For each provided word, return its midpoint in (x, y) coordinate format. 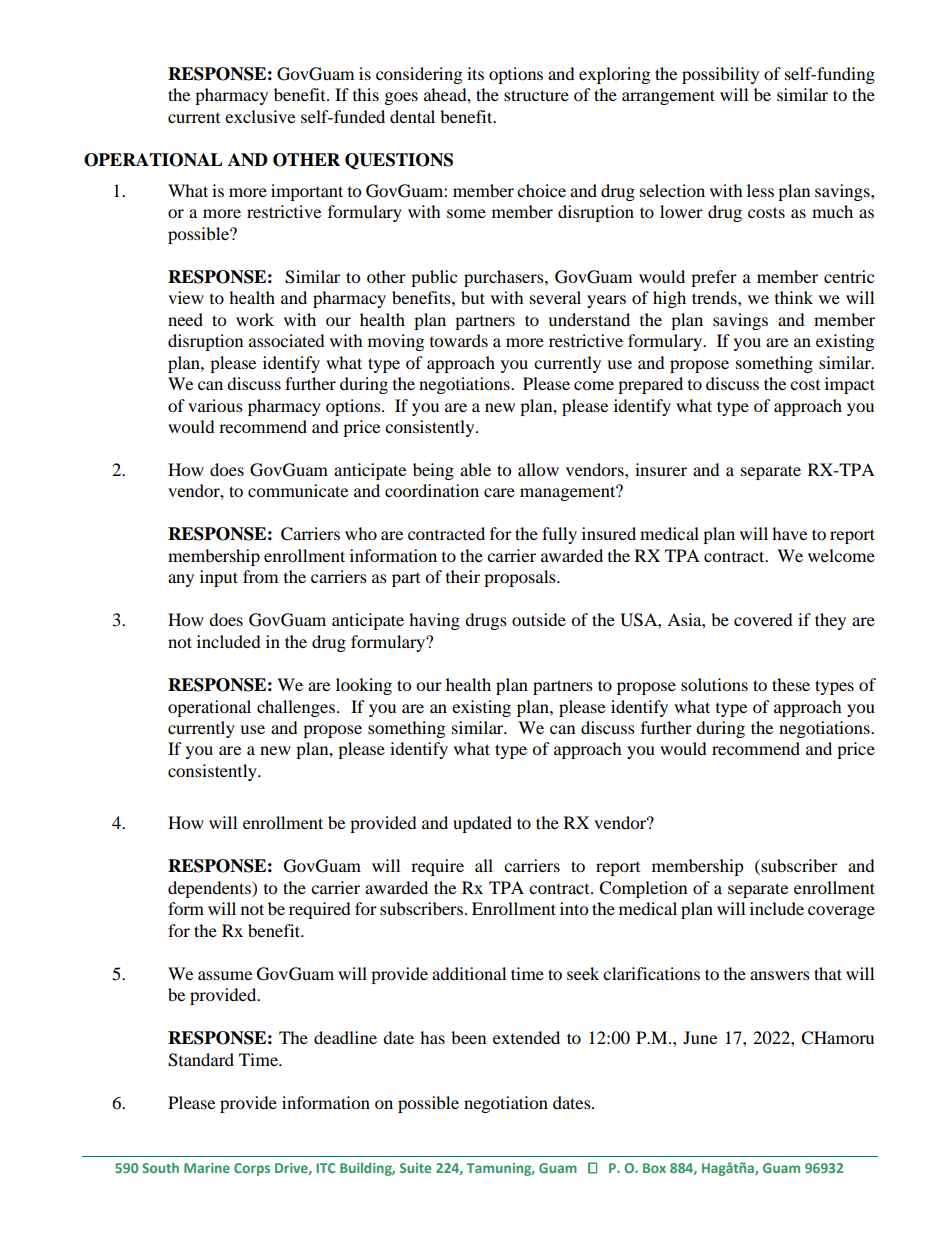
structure (536, 95)
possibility (720, 75)
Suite (415, 1168)
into (574, 908)
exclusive (260, 116)
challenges (296, 708)
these (791, 684)
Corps (252, 1169)
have (789, 533)
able (475, 469)
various (215, 405)
